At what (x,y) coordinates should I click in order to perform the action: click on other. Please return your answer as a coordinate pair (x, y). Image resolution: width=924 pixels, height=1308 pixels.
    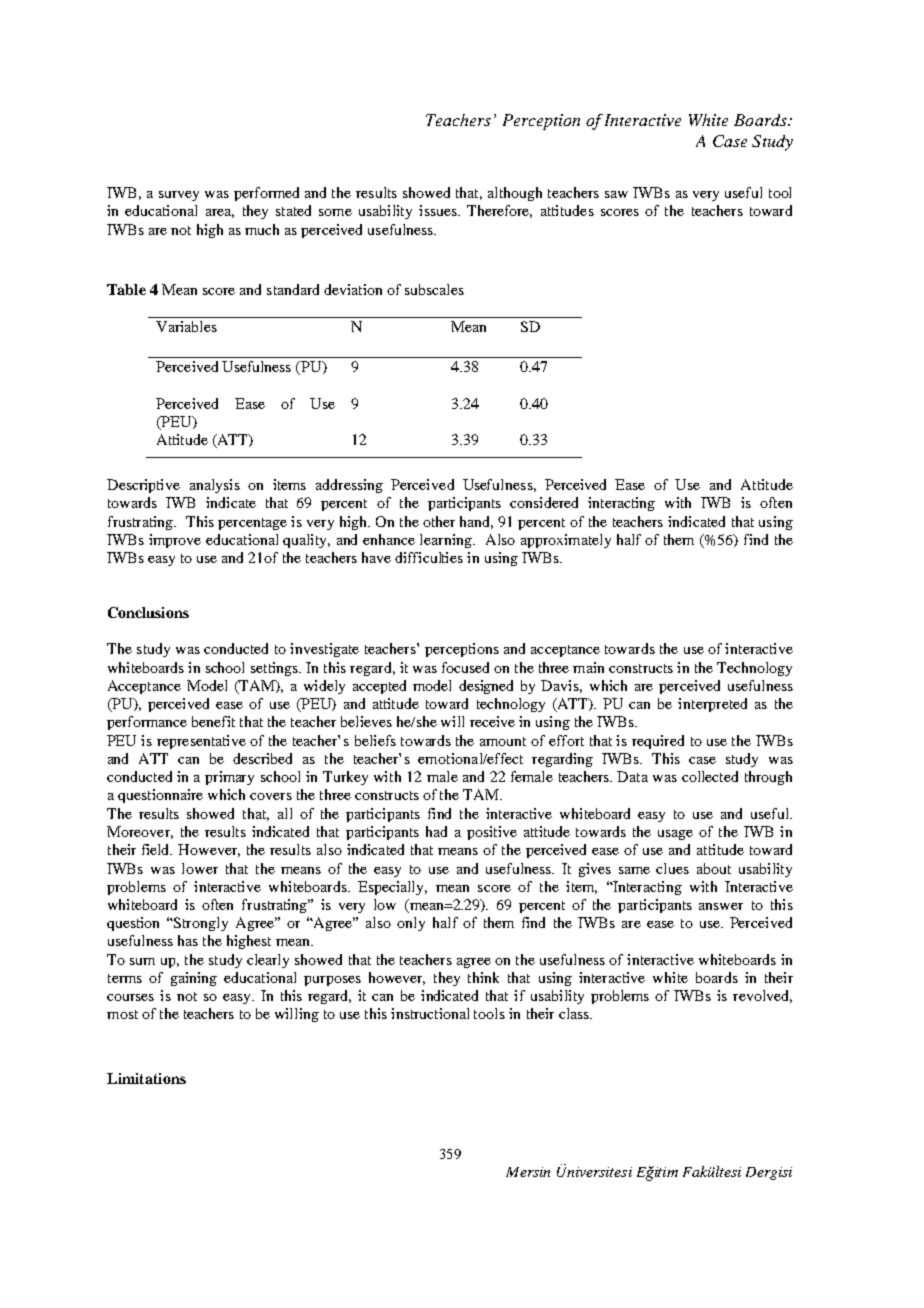
    Looking at the image, I should click on (439, 521).
